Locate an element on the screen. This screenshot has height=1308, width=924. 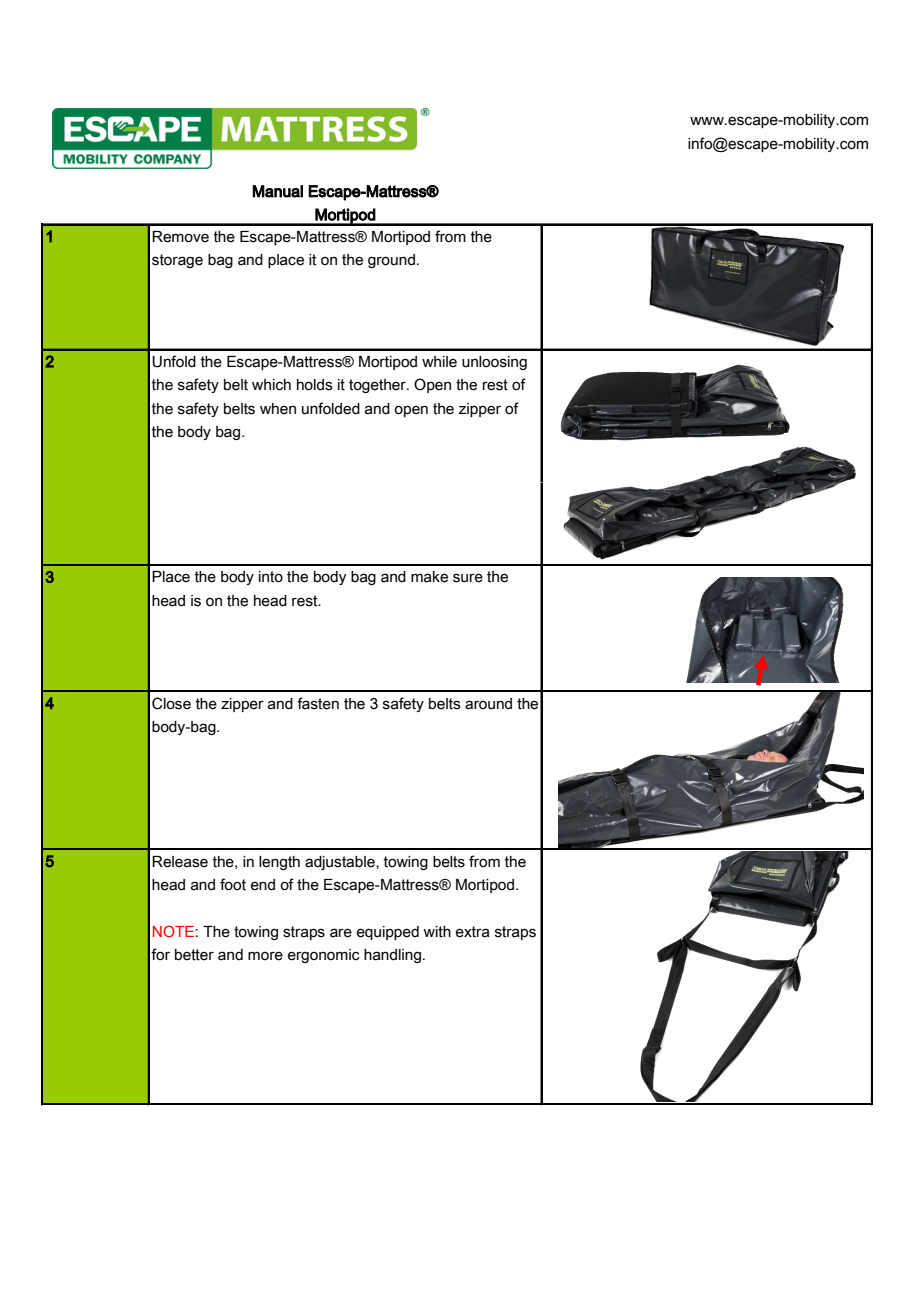
with is located at coordinates (437, 932).
